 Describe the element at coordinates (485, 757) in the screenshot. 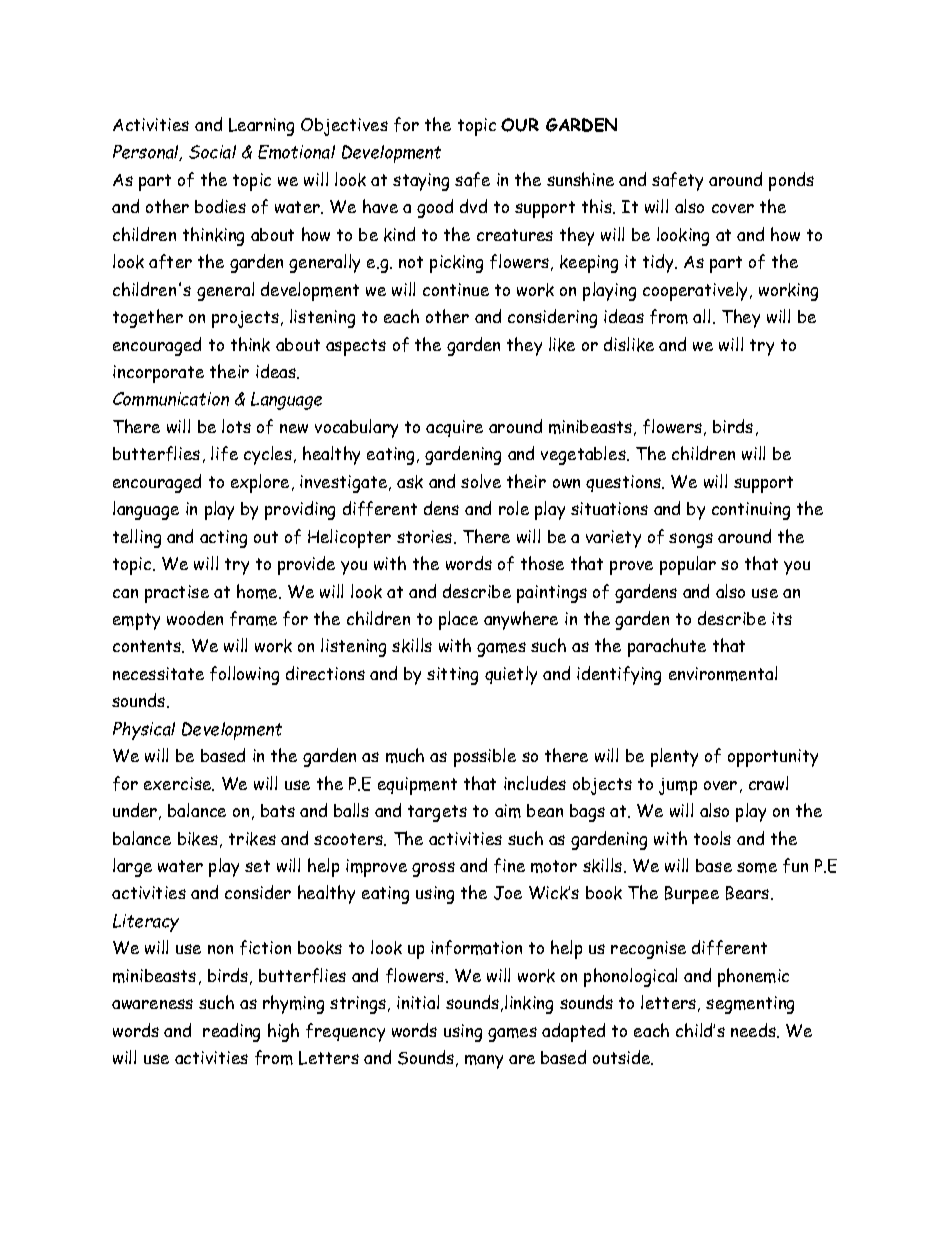

I see `possible` at that location.
